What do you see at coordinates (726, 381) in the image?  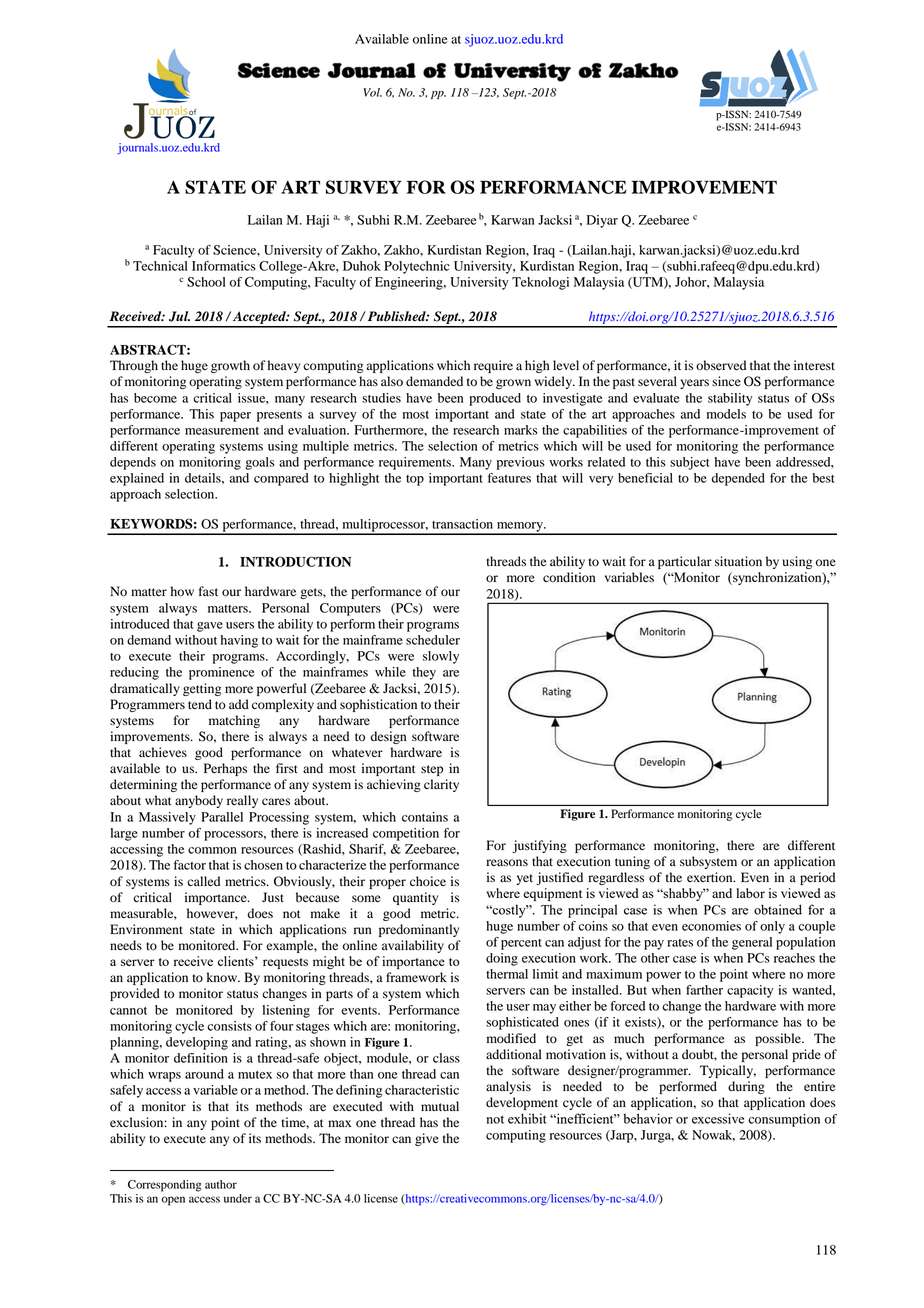 I see `since` at bounding box center [726, 381].
